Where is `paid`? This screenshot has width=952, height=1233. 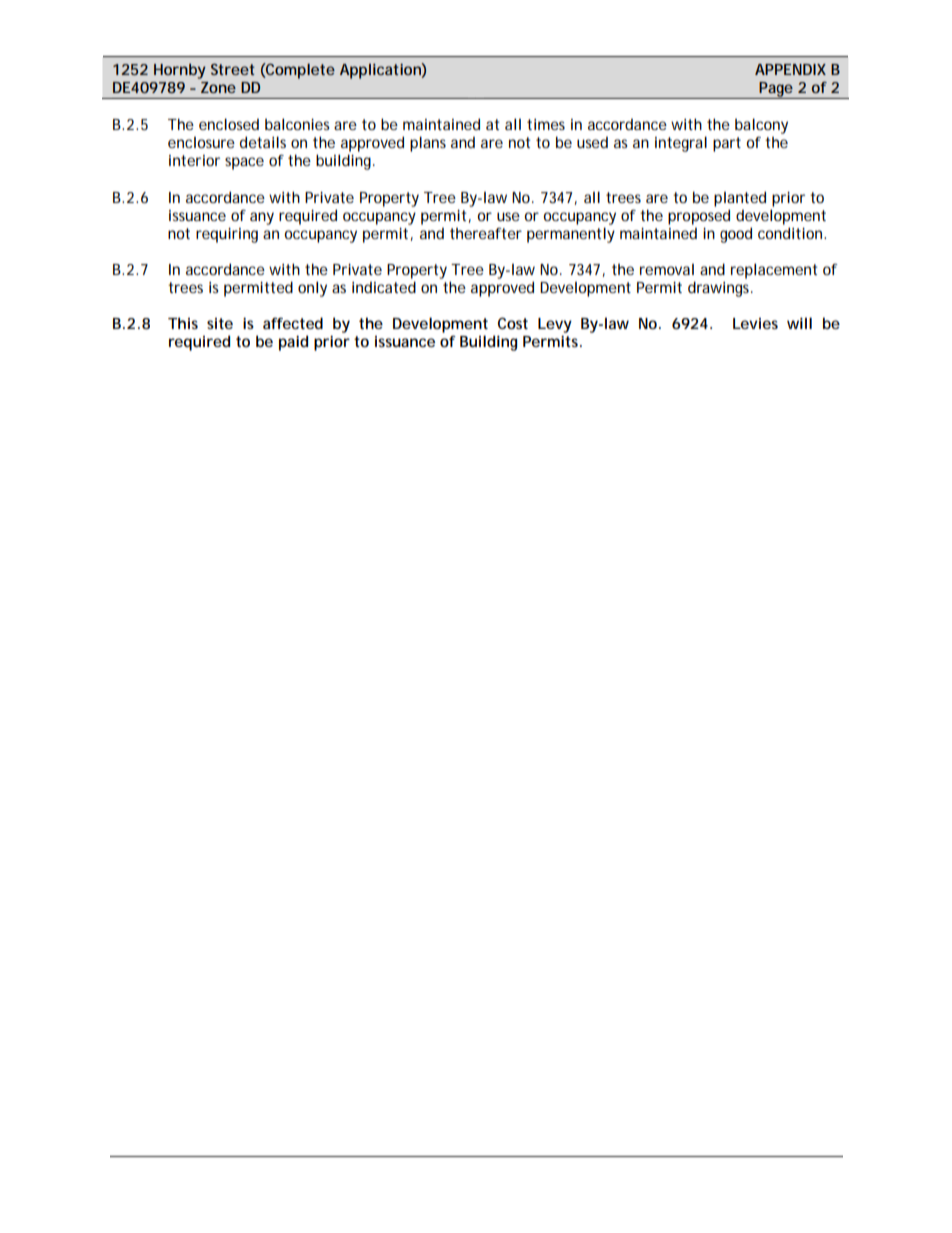
paid is located at coordinates (293, 343).
